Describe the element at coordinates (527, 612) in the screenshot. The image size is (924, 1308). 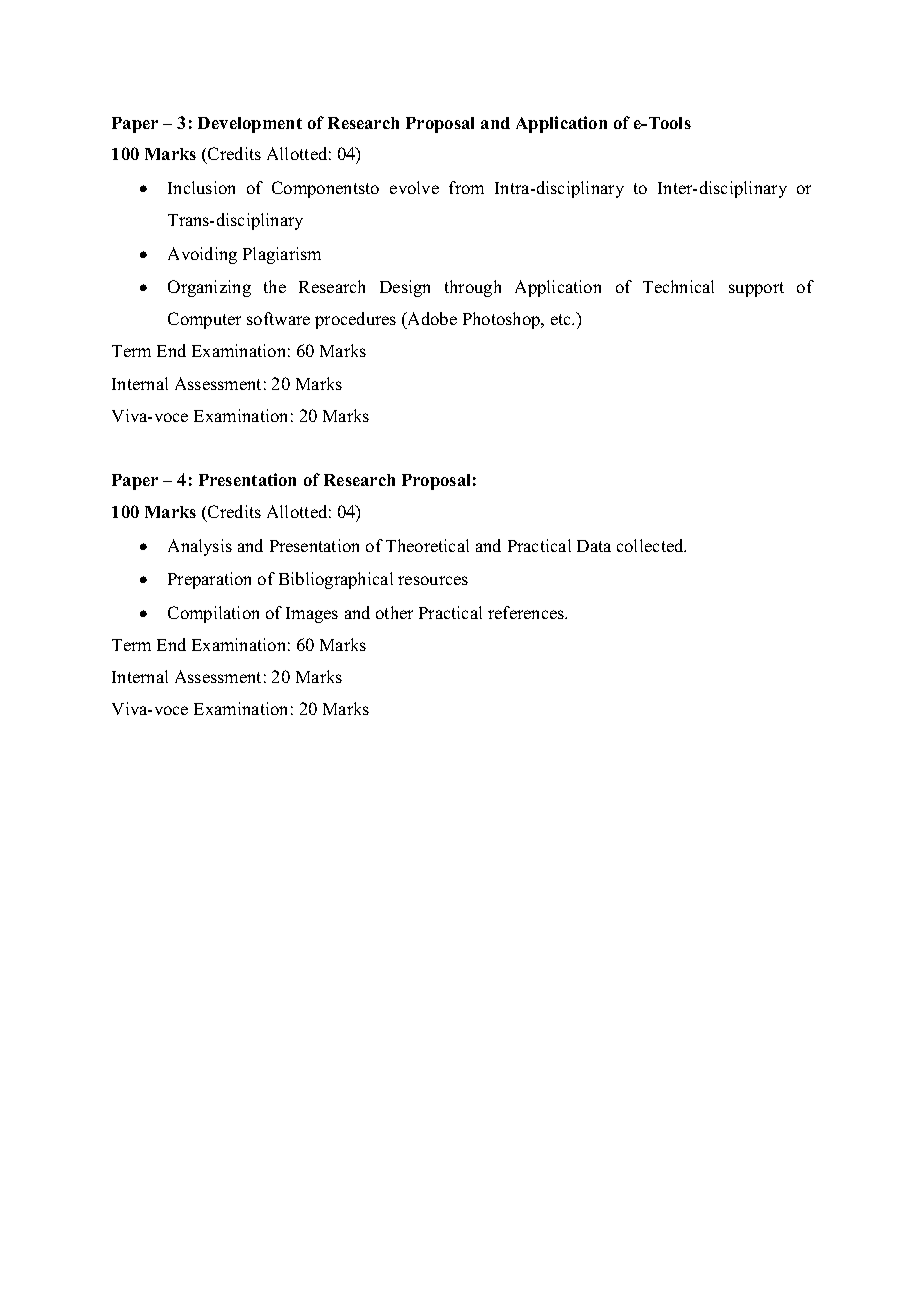
I see `references` at that location.
